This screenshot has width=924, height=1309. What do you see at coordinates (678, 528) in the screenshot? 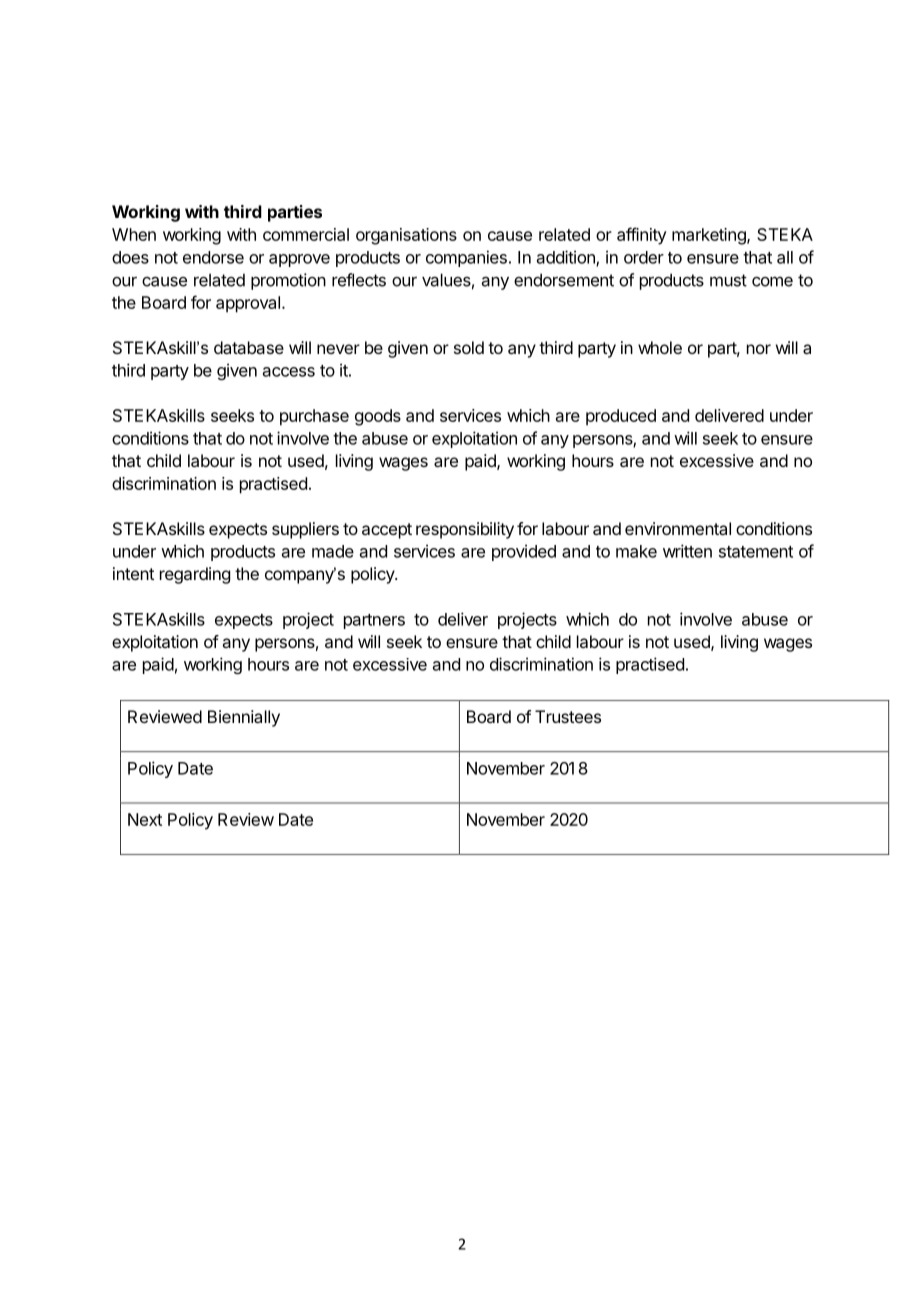
I see `environmental` at bounding box center [678, 528].
